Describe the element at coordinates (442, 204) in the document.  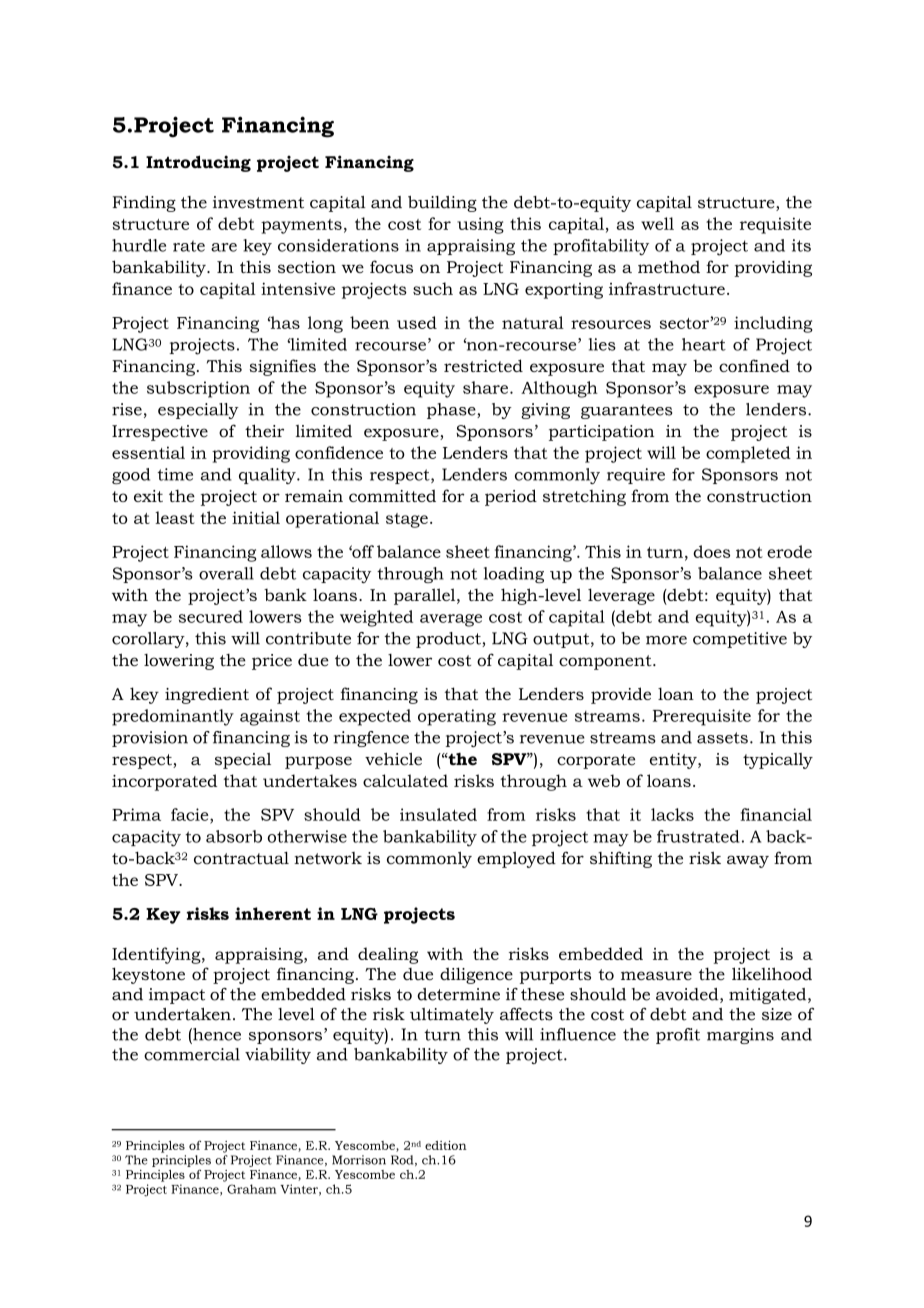
I see `building` at that location.
